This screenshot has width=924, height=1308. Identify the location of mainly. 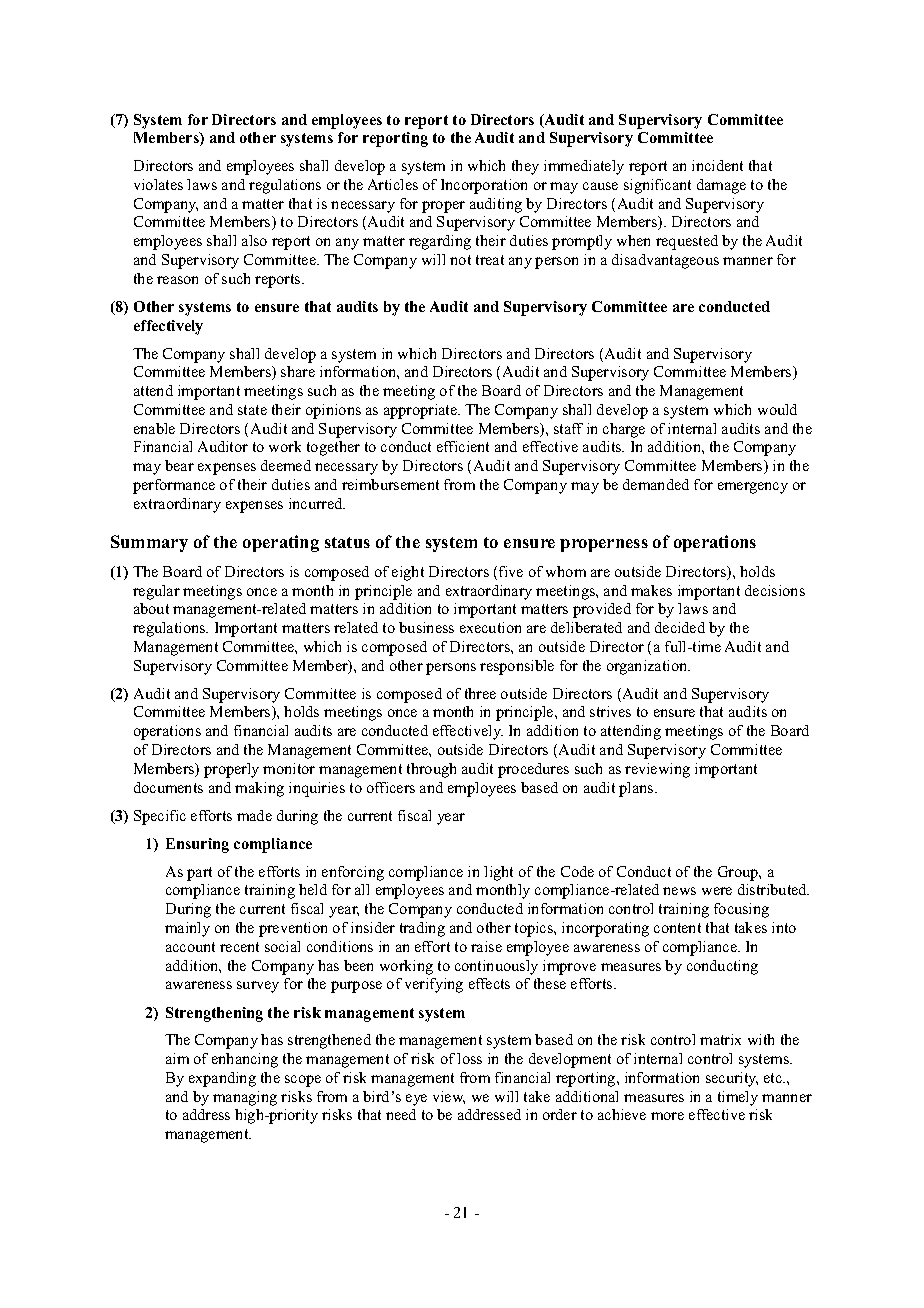
(187, 929).
